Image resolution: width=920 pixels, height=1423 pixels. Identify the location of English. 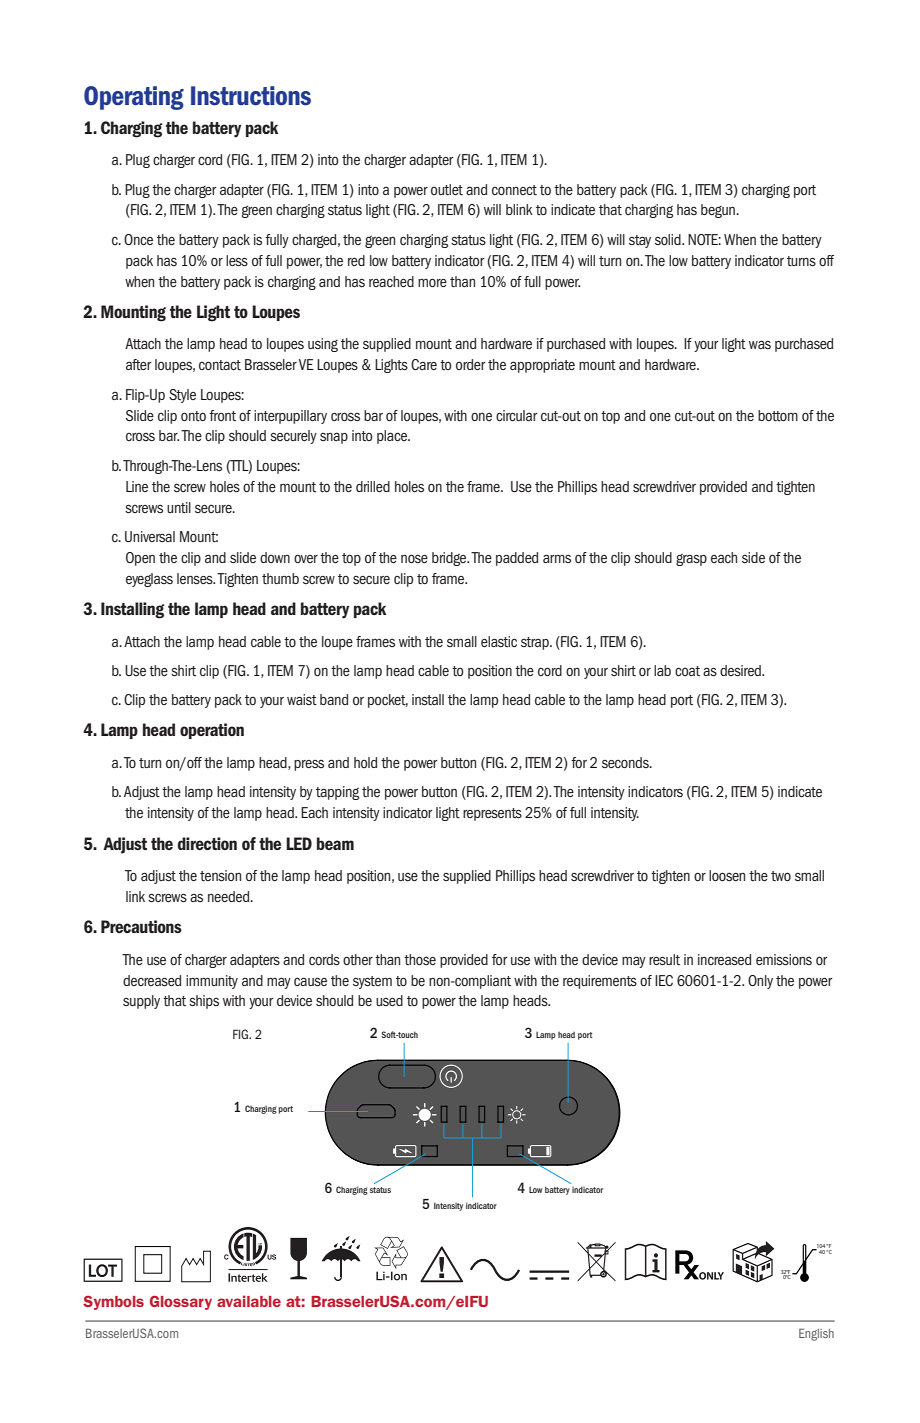
(816, 1334).
